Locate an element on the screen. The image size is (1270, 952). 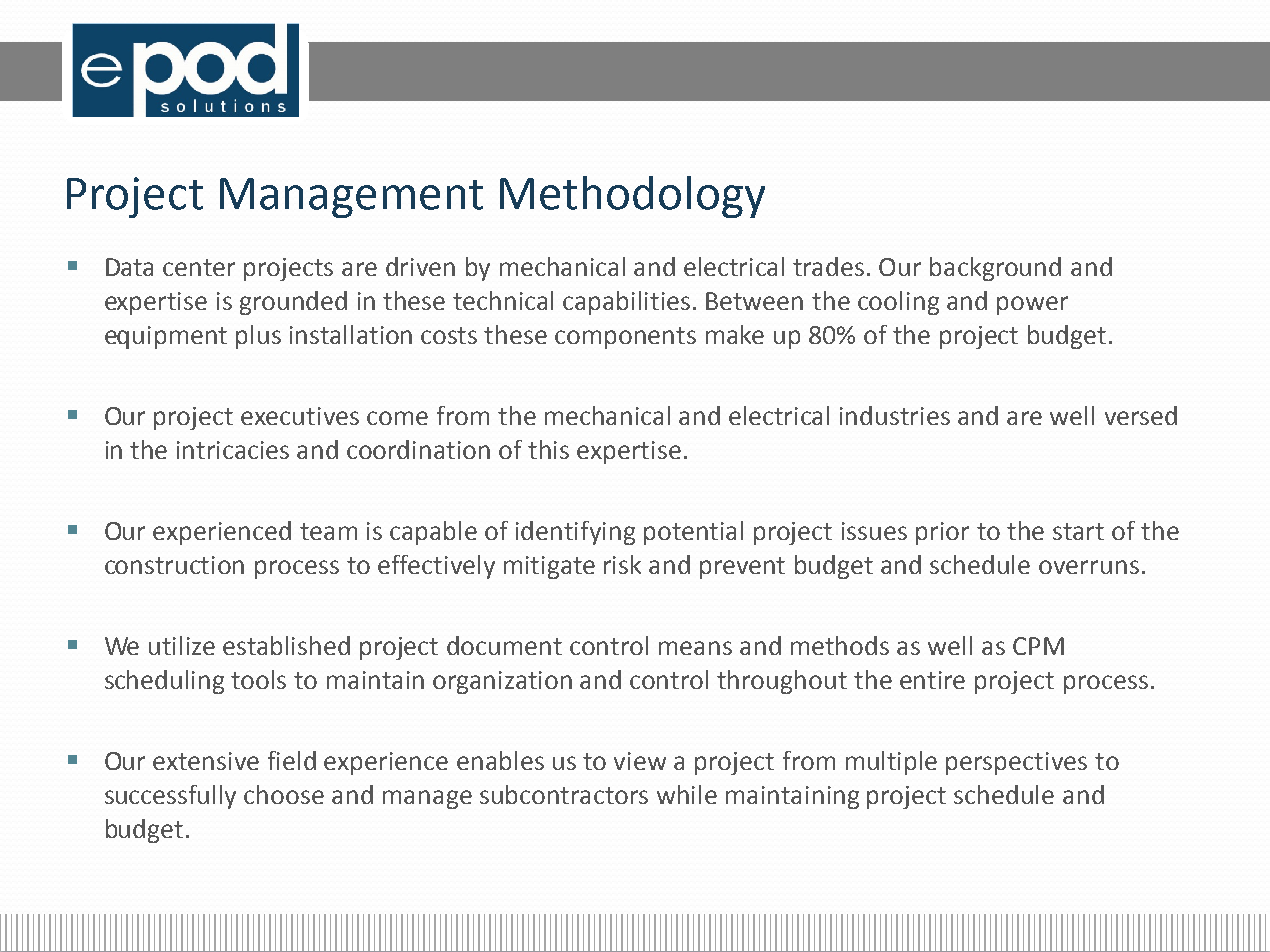
choose is located at coordinates (284, 794).
